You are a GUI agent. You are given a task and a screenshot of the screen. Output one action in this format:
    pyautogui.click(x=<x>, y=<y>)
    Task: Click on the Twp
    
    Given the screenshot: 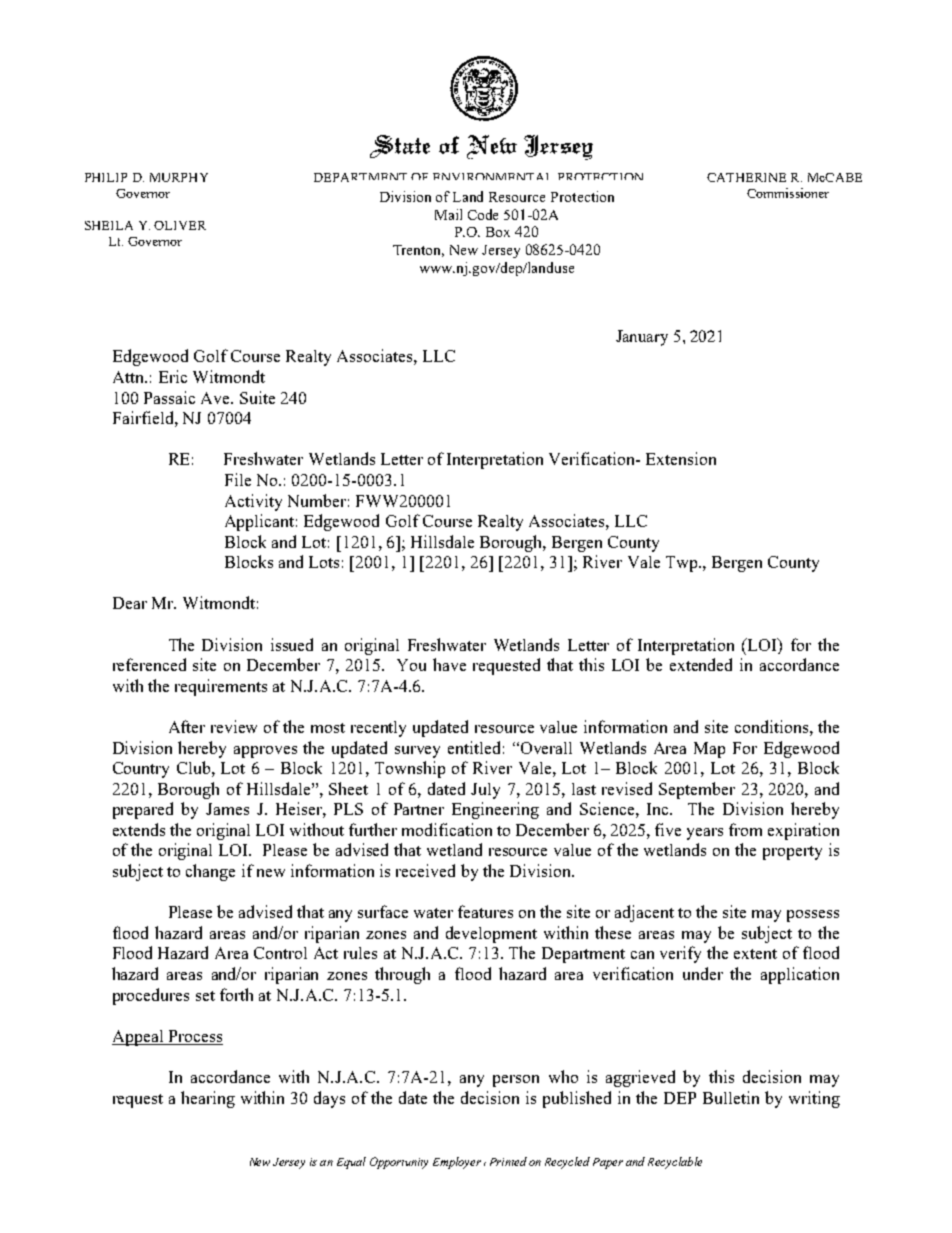 What is the action you would take?
    pyautogui.click(x=683, y=564)
